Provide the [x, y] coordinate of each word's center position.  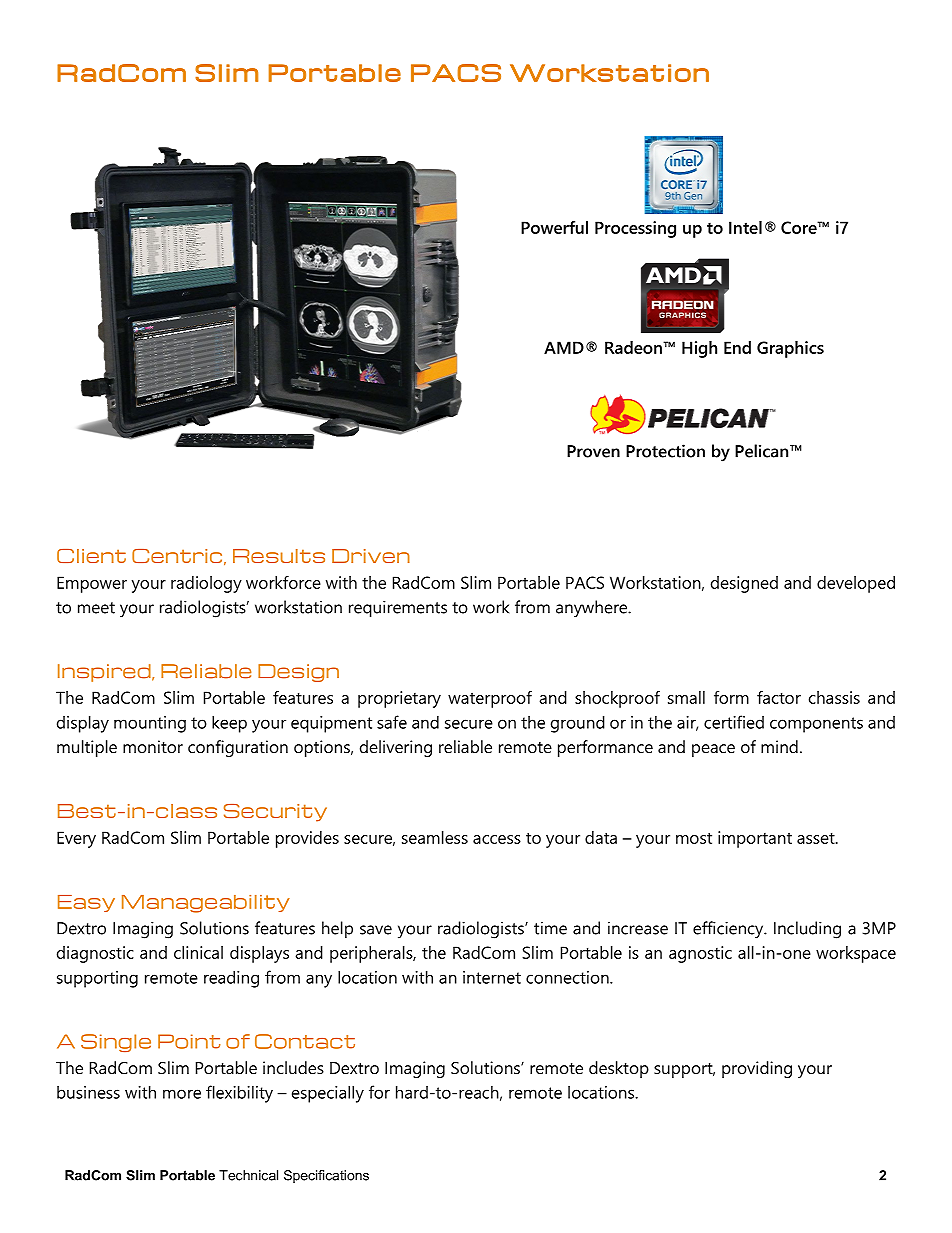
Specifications [326, 1176]
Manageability [206, 904]
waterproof [490, 699]
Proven [593, 451]
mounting [150, 724]
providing [757, 1069]
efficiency [729, 930]
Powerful [554, 227]
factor [779, 697]
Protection [665, 451]
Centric [177, 556]
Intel [745, 227]
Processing [635, 229]
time [550, 928]
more [182, 1094]
